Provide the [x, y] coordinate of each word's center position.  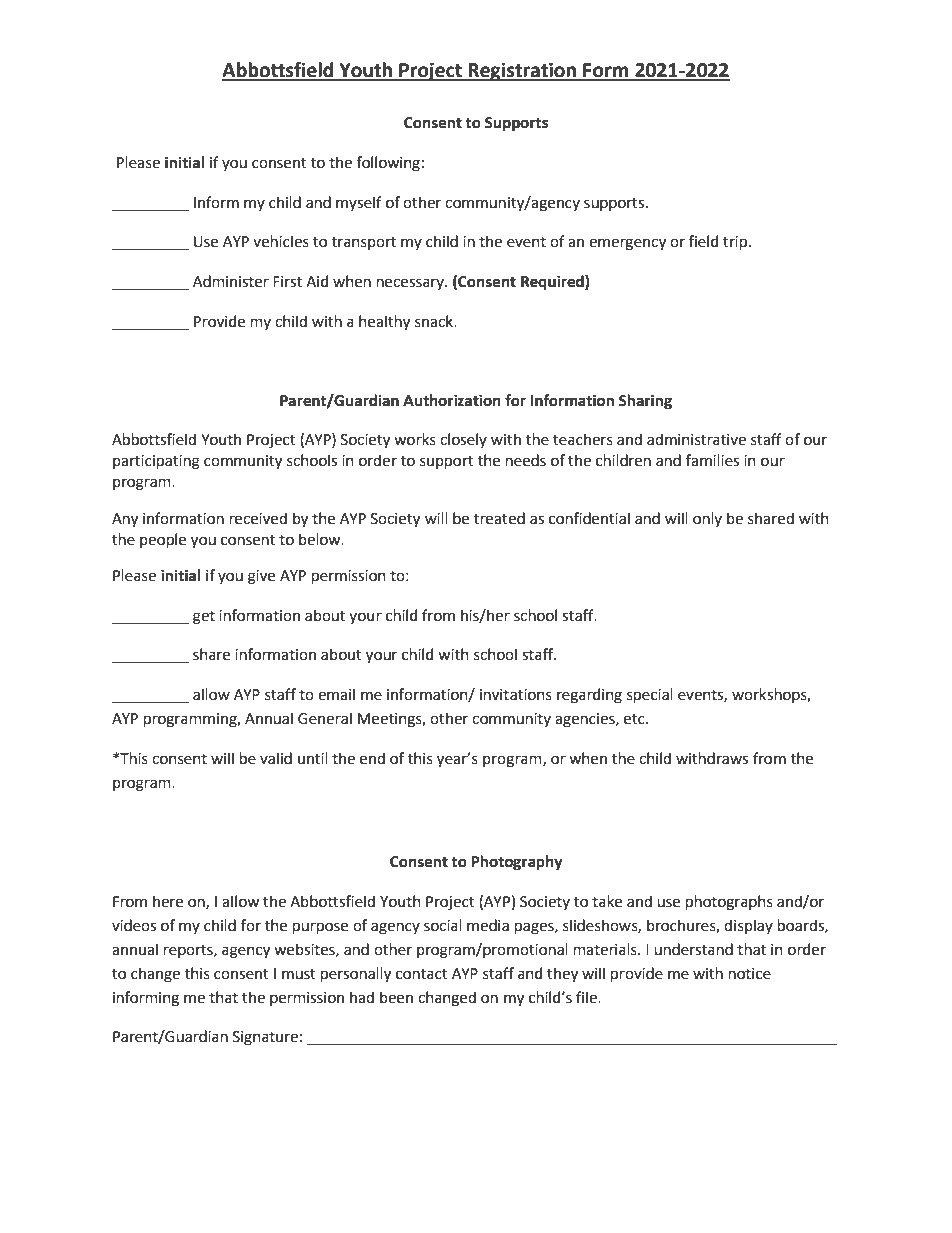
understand [693, 949]
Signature [265, 1038]
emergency [627, 244]
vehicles [281, 241]
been [396, 997]
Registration [522, 71]
